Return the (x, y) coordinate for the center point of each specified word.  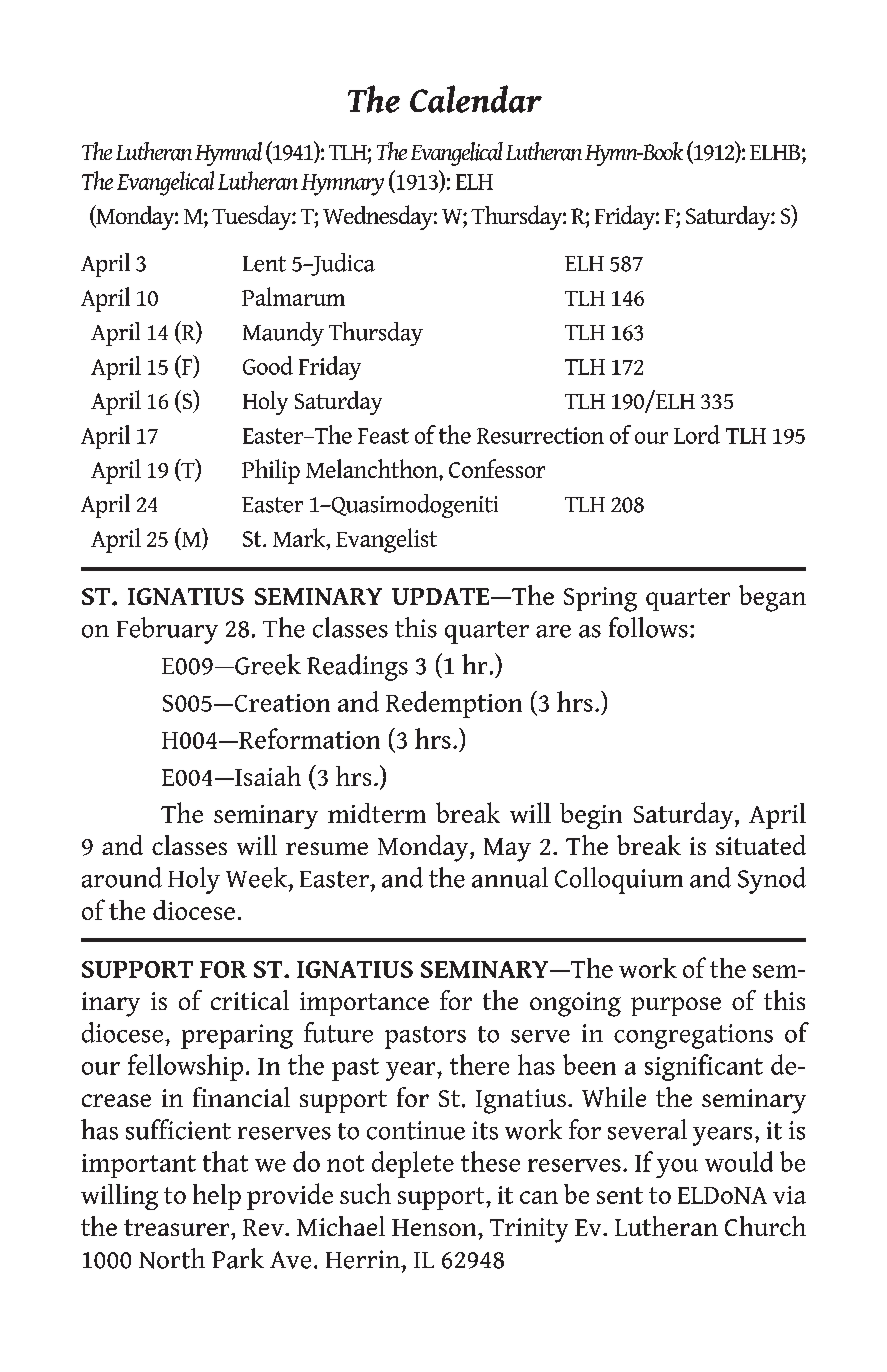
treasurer (178, 1227)
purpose (676, 1006)
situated (761, 845)
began (772, 598)
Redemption (454, 704)
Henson (435, 1227)
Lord (697, 434)
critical (250, 1000)
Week (258, 877)
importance (364, 1004)
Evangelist (386, 540)
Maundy (283, 334)
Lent (264, 264)
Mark (300, 539)
